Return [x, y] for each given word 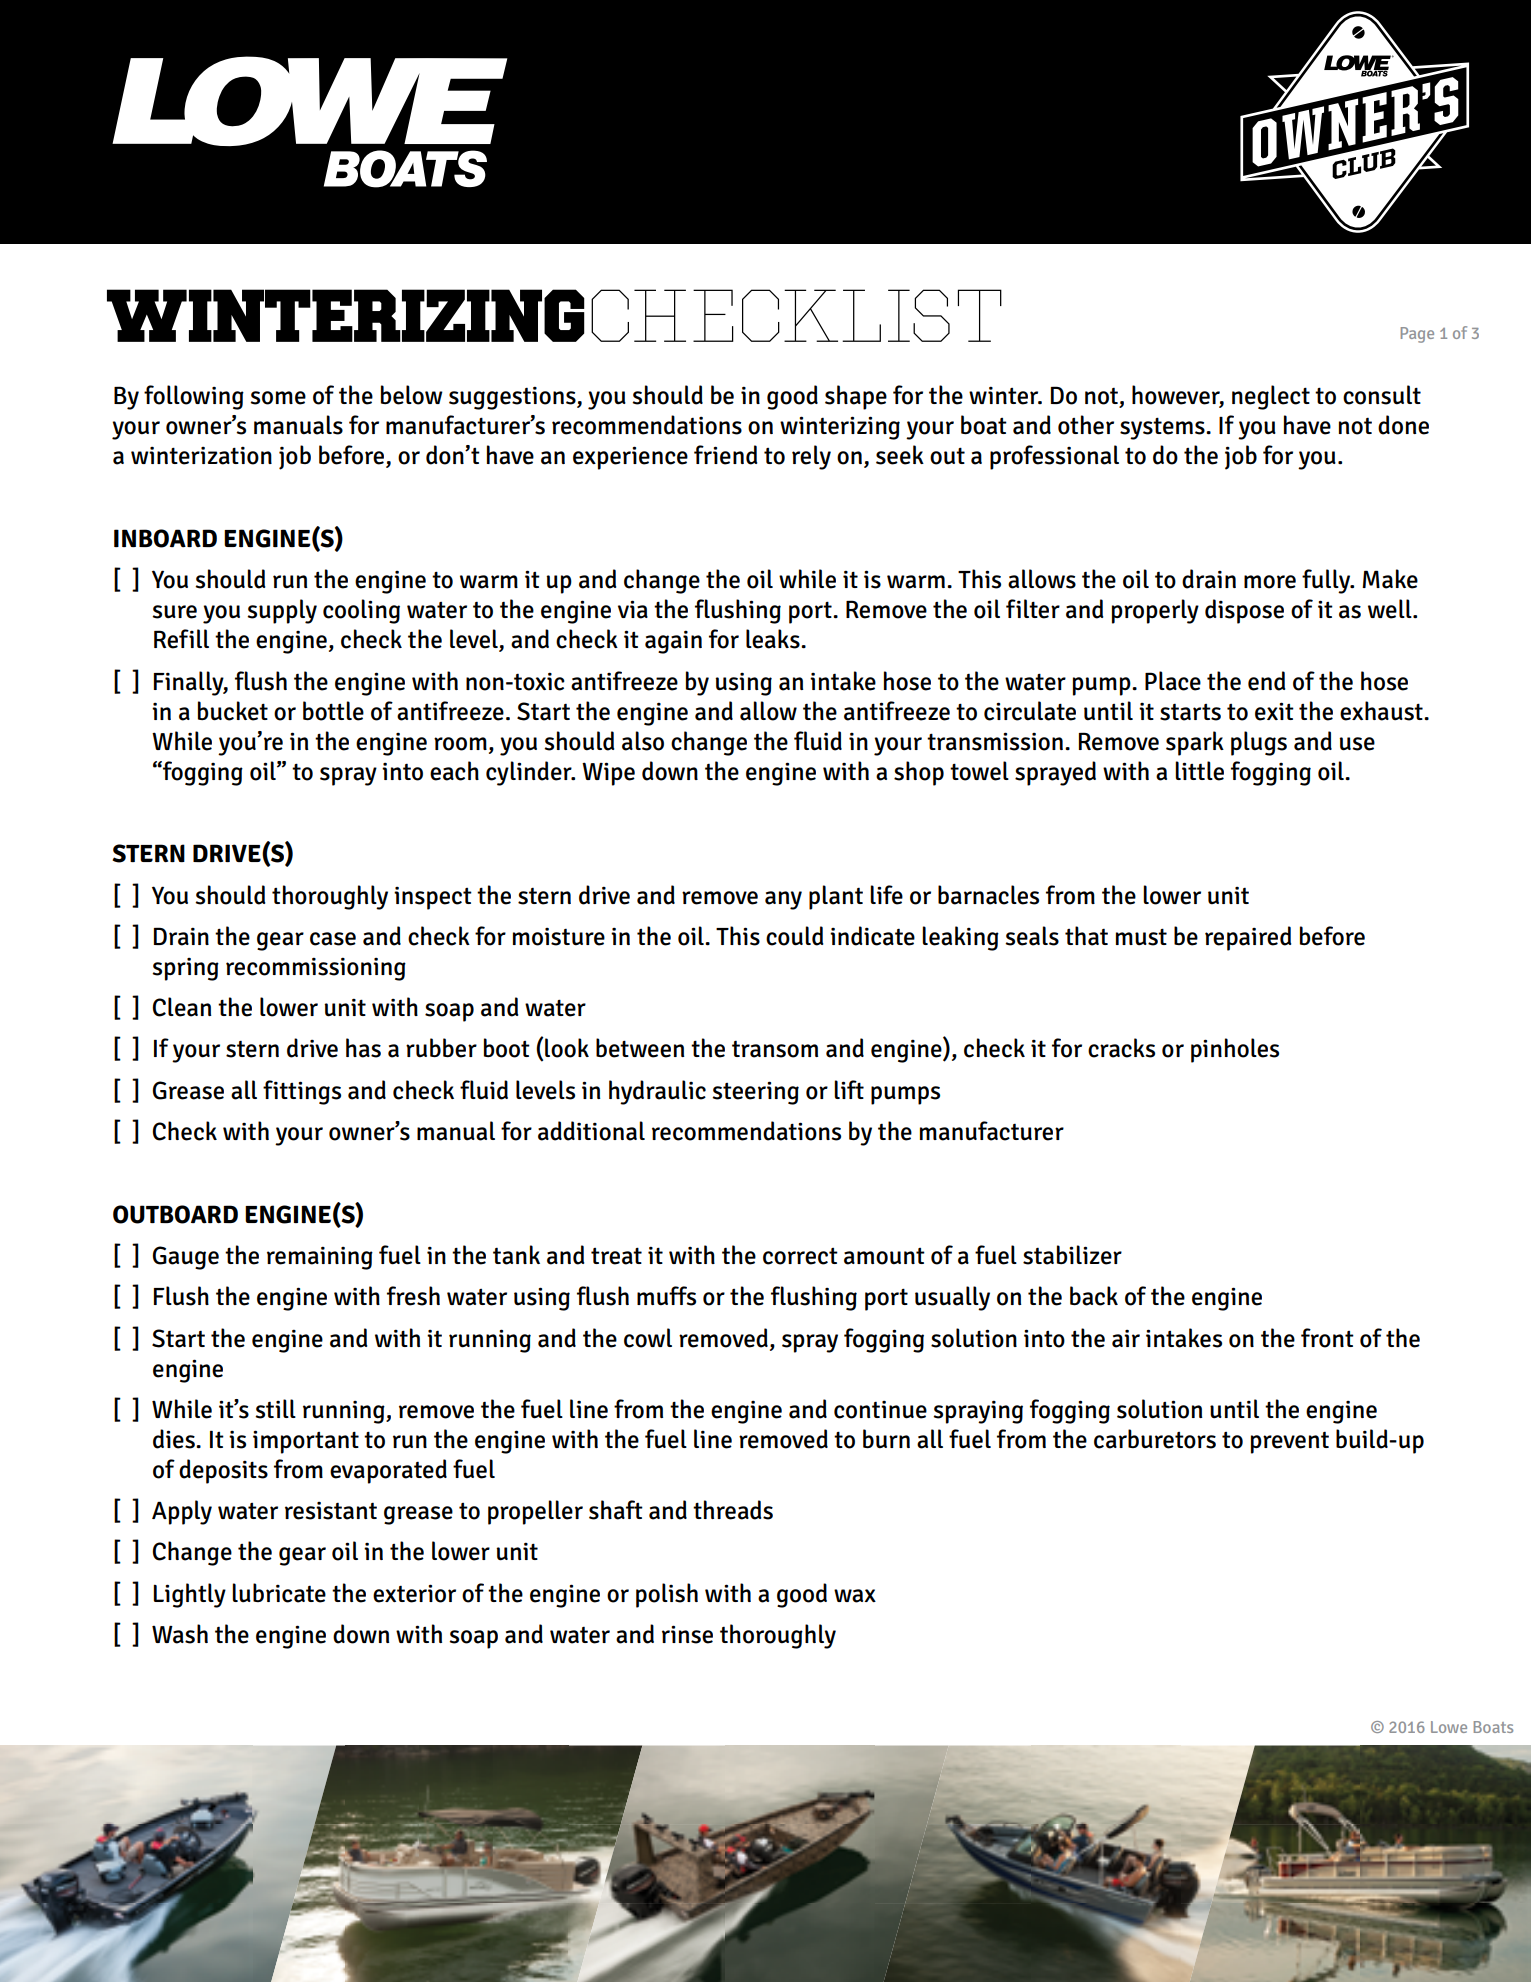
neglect [1271, 397]
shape [856, 397]
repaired [1248, 938]
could [794, 936]
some [278, 398]
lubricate [279, 1593]
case [333, 939]
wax [855, 1596]
